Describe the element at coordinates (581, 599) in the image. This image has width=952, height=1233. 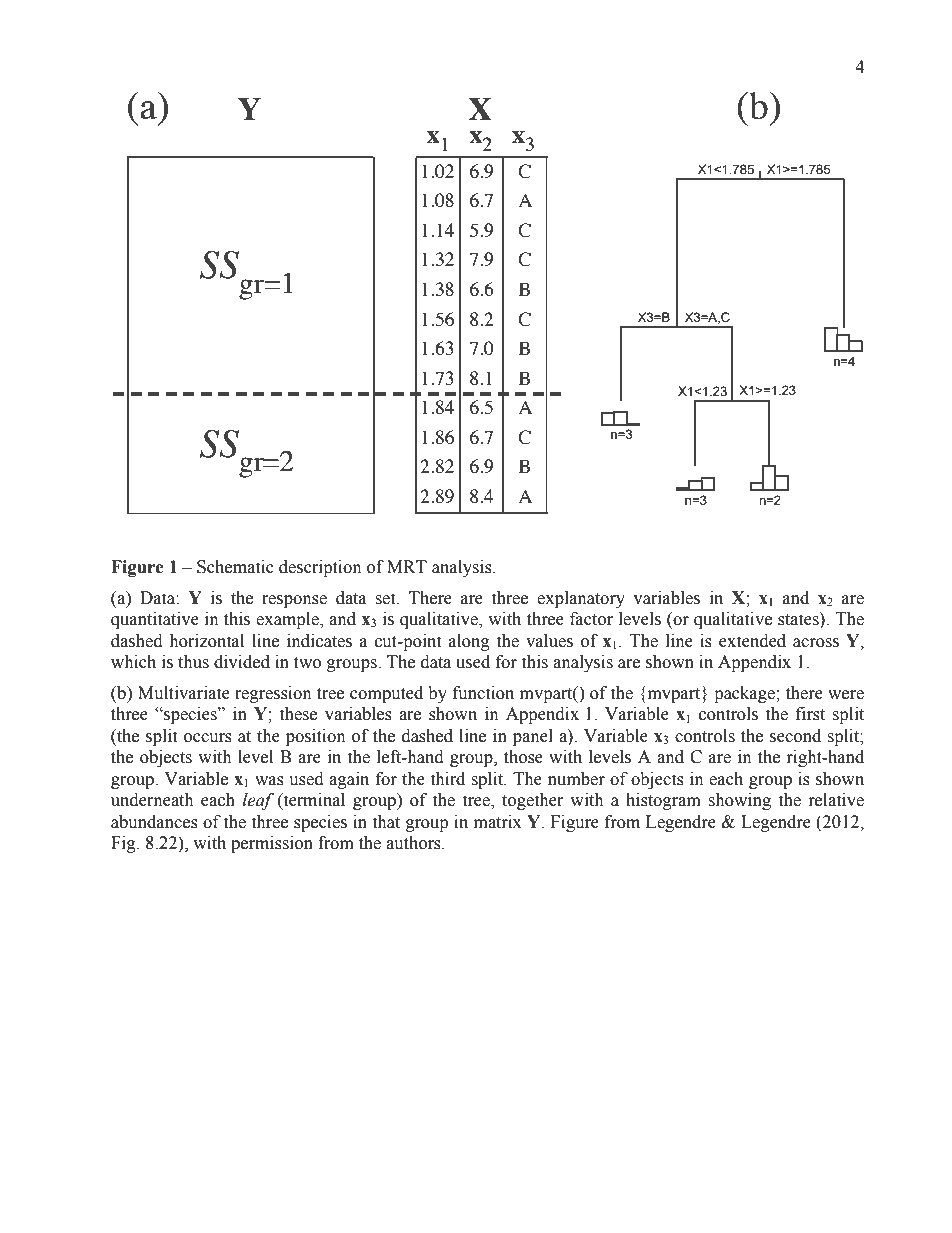
I see `explanatory` at that location.
